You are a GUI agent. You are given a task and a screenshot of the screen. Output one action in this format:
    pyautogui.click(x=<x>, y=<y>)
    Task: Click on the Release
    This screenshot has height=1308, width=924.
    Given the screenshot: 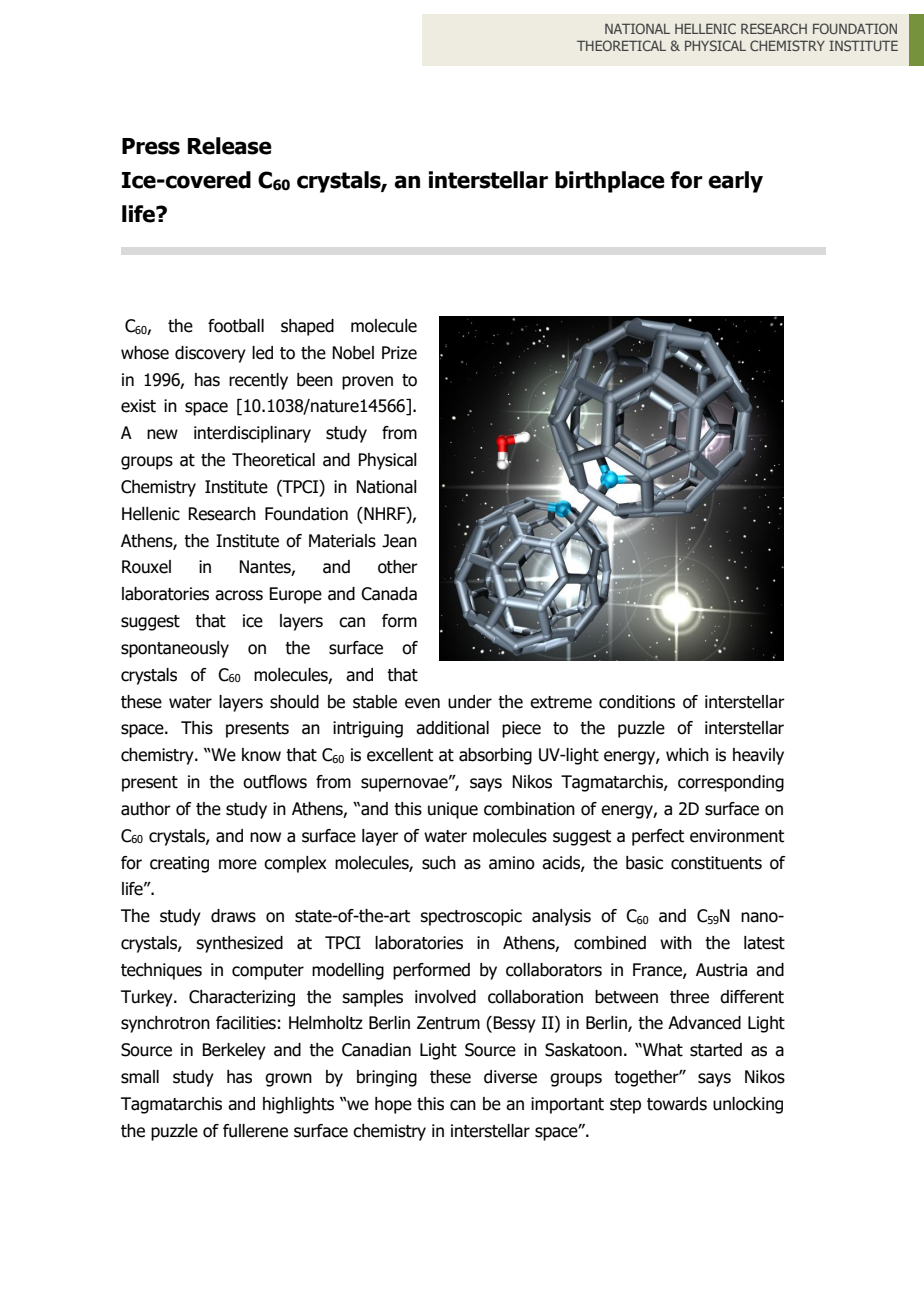 What is the action you would take?
    pyautogui.click(x=230, y=146)
